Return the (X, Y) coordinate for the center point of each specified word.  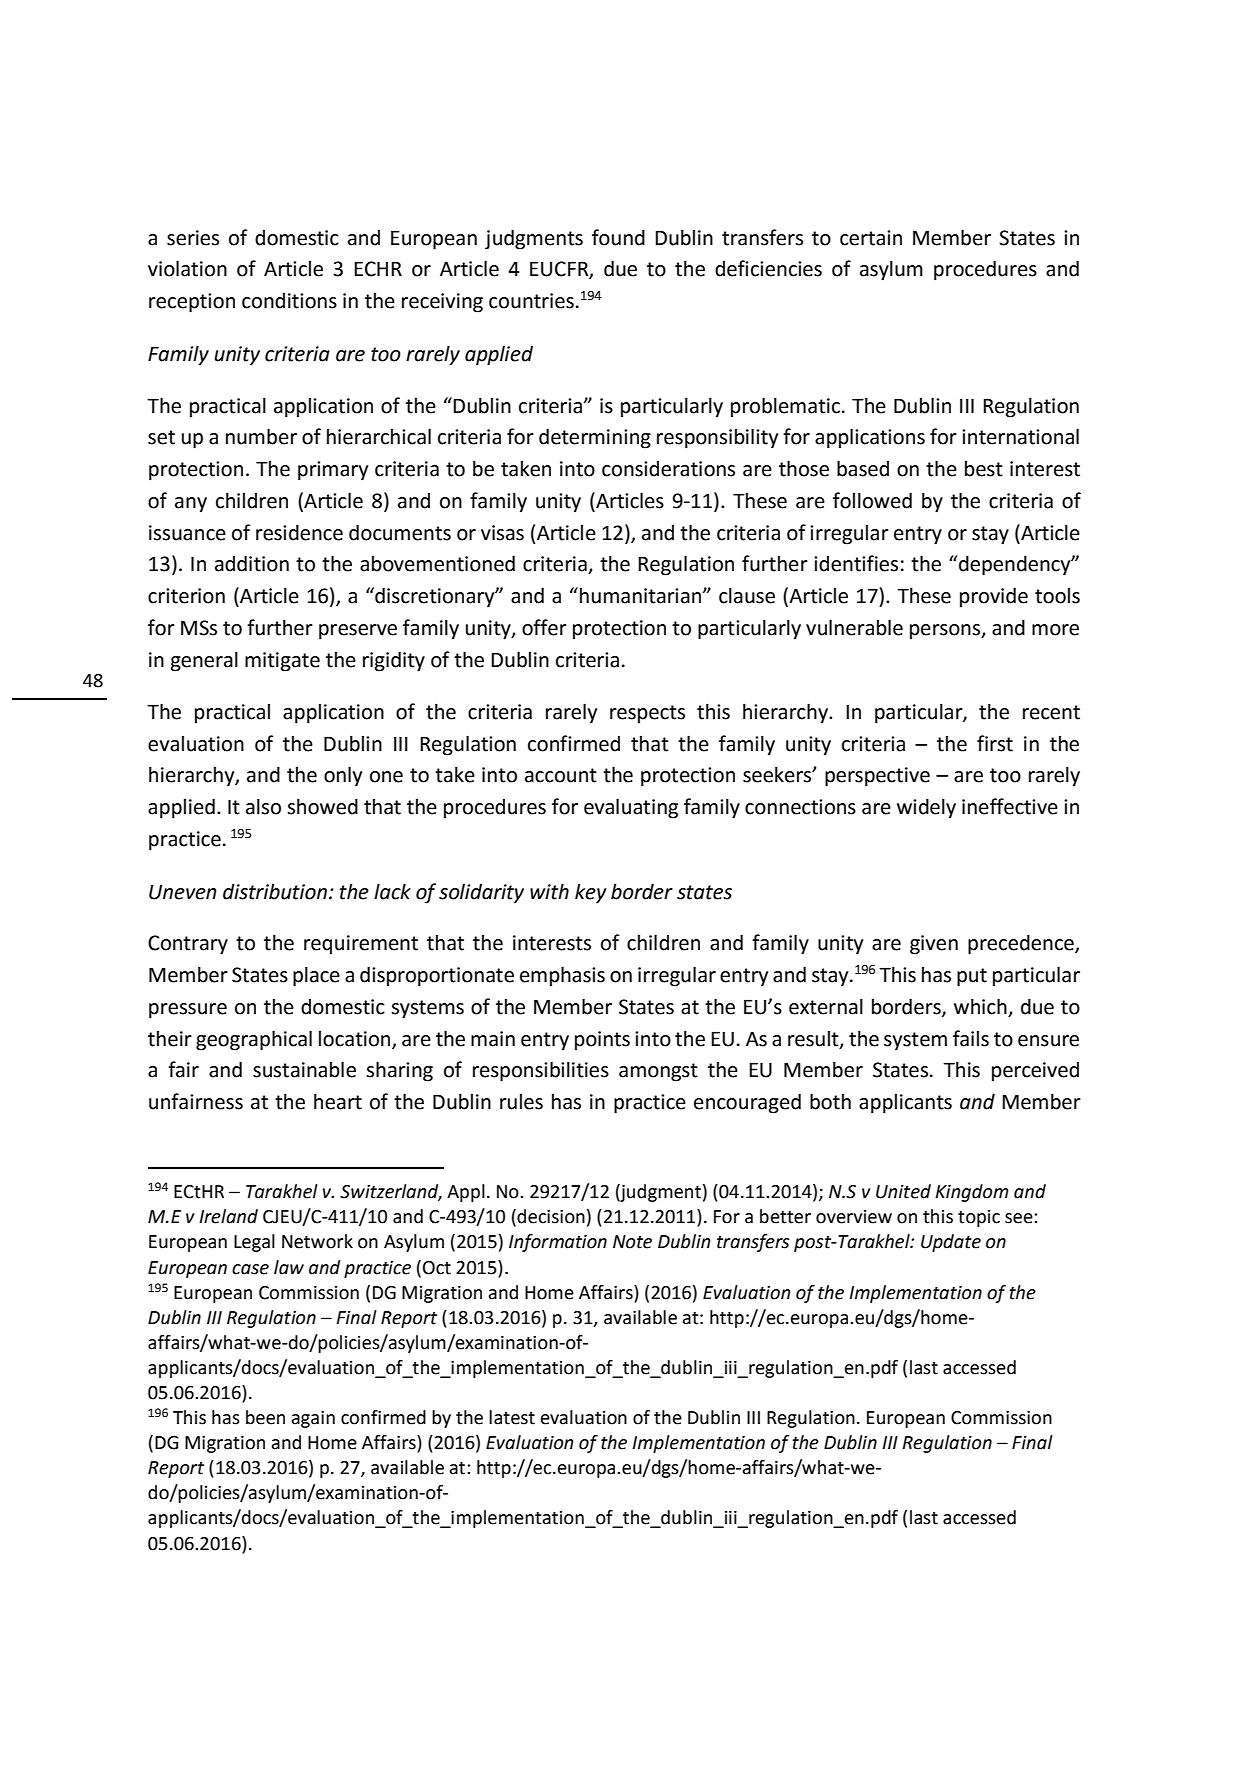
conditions (289, 301)
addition (252, 563)
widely (926, 808)
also (263, 806)
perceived (1035, 1072)
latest (512, 1417)
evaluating (631, 808)
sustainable (304, 1069)
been (265, 1417)
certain (871, 238)
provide (994, 597)
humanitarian (642, 595)
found (618, 237)
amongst (658, 1072)
